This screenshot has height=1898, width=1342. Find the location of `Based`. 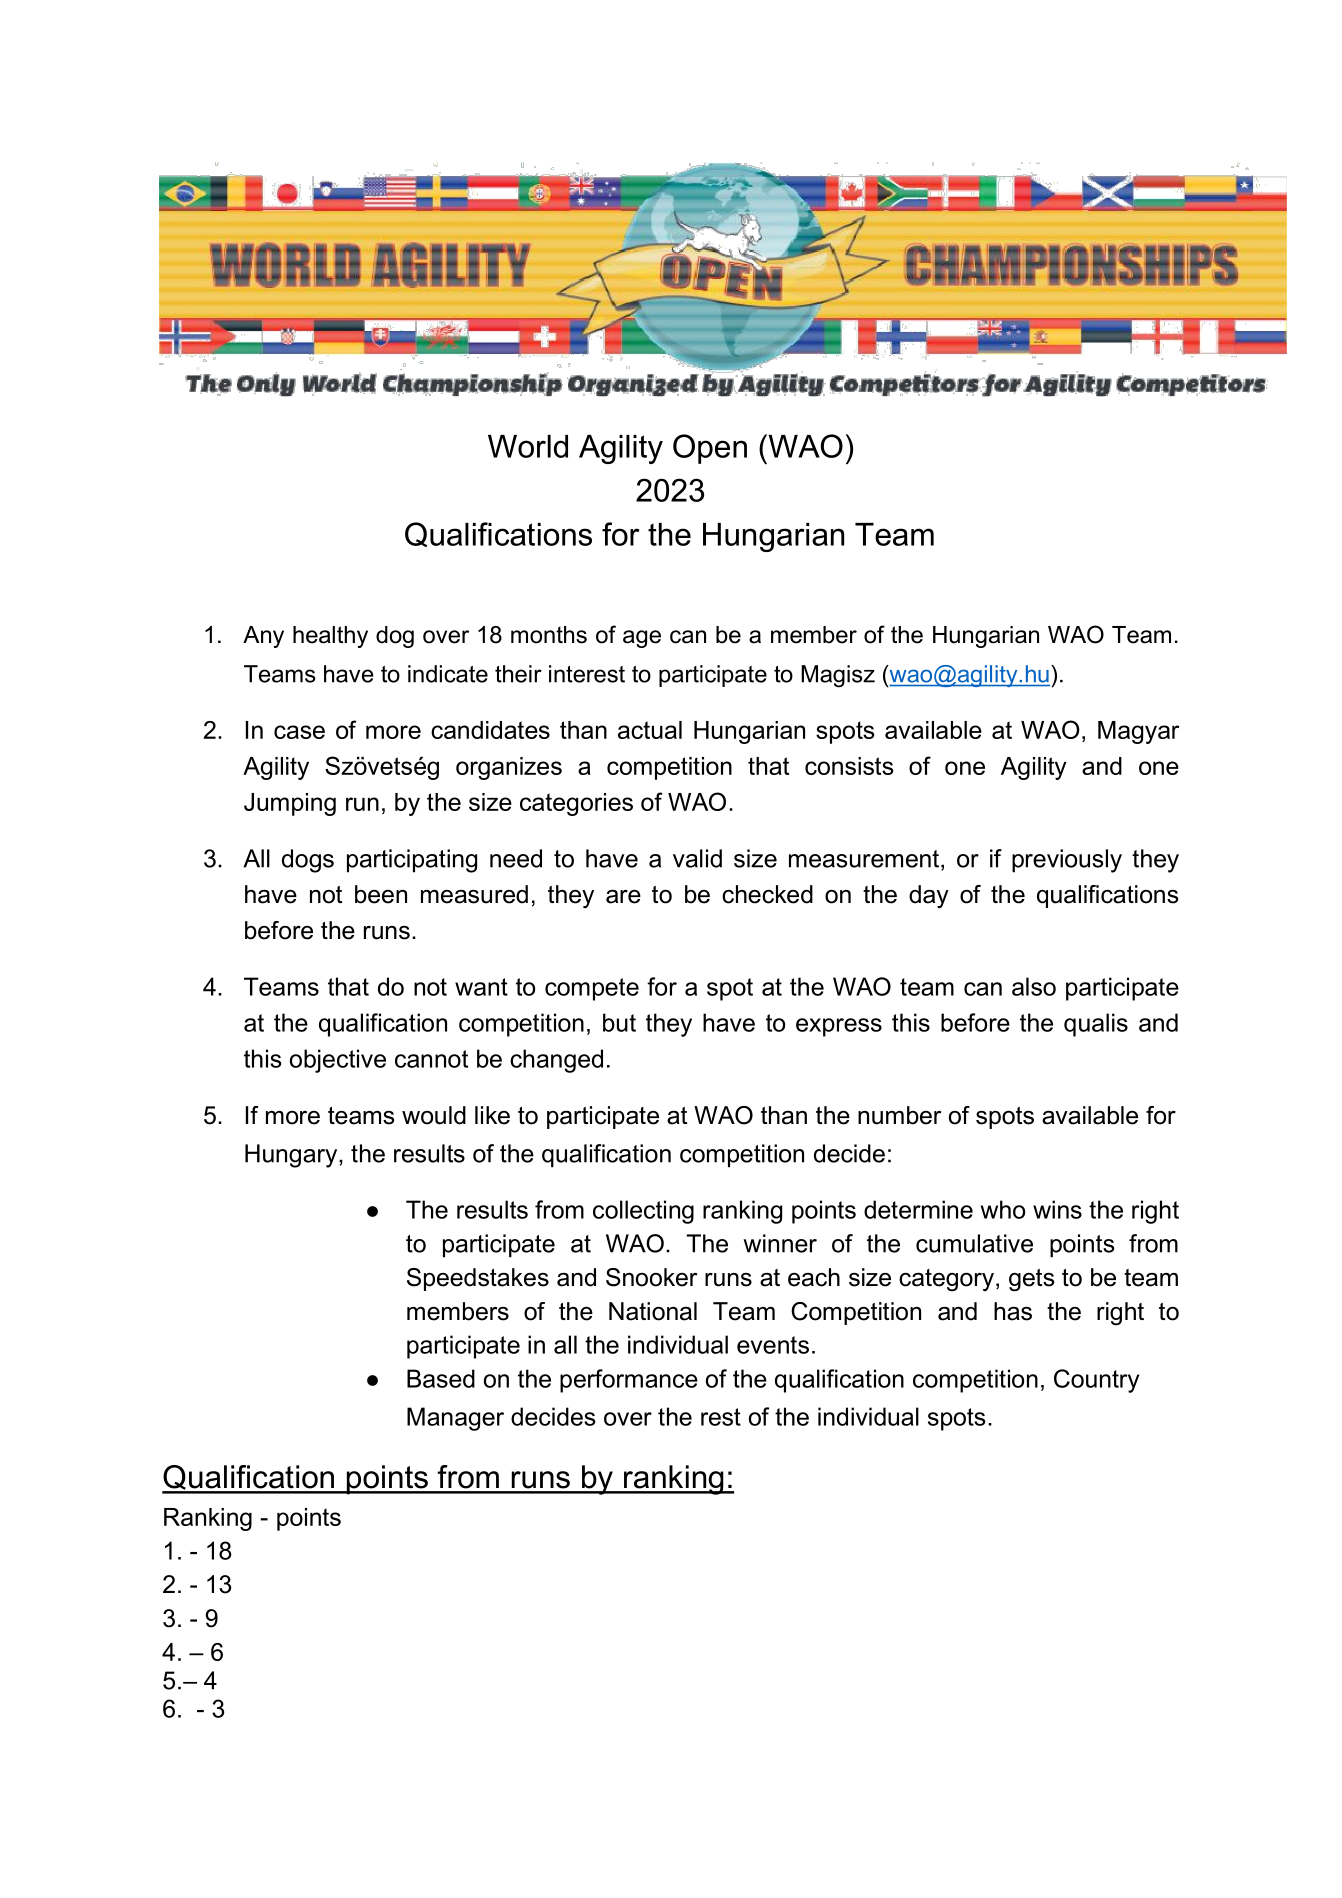

Based is located at coordinates (441, 1378).
